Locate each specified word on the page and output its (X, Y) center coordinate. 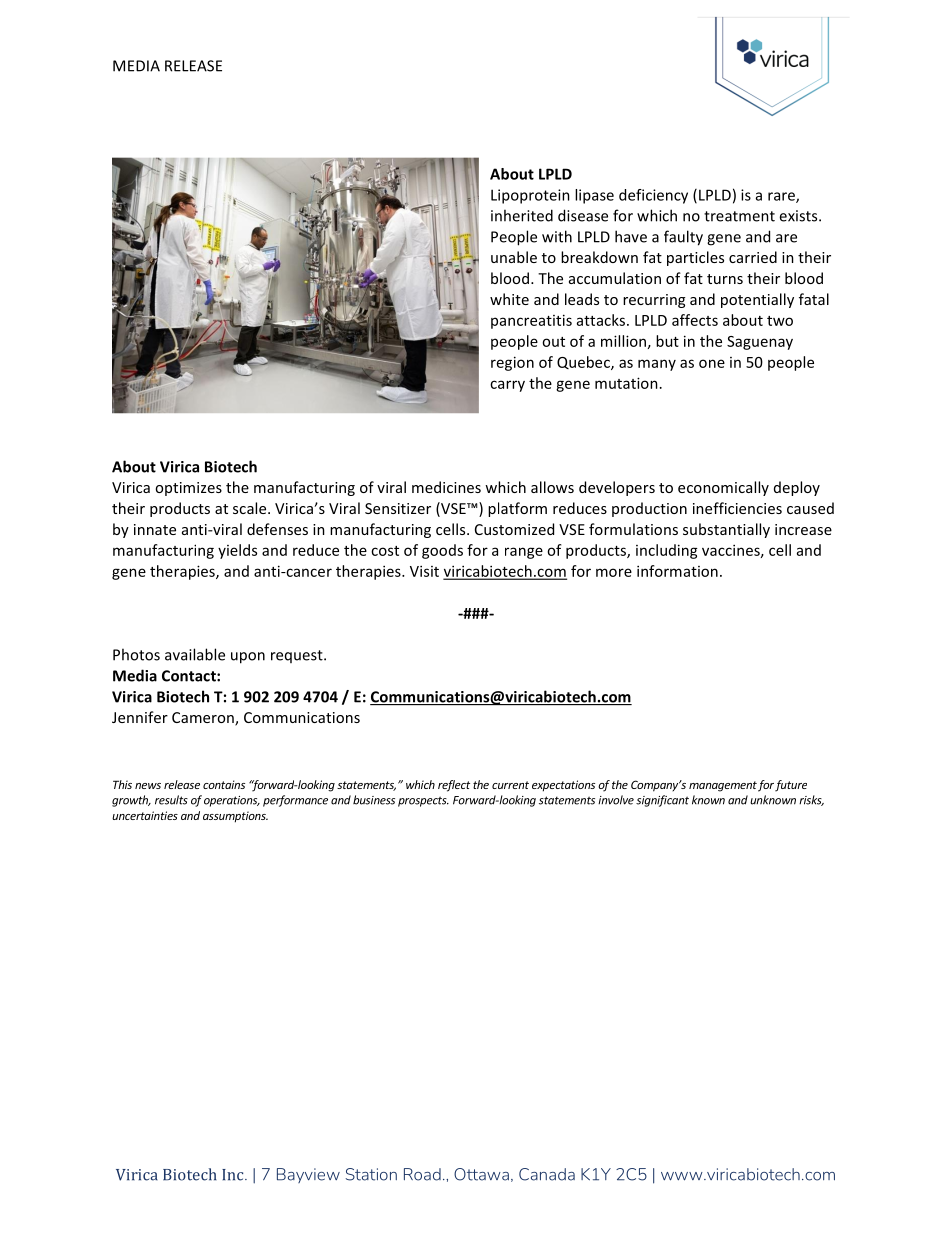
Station (371, 1174)
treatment (739, 216)
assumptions (235, 817)
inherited (522, 215)
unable (514, 257)
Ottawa (481, 1174)
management (723, 786)
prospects (423, 801)
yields (237, 551)
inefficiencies (737, 508)
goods (442, 551)
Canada (547, 1174)
